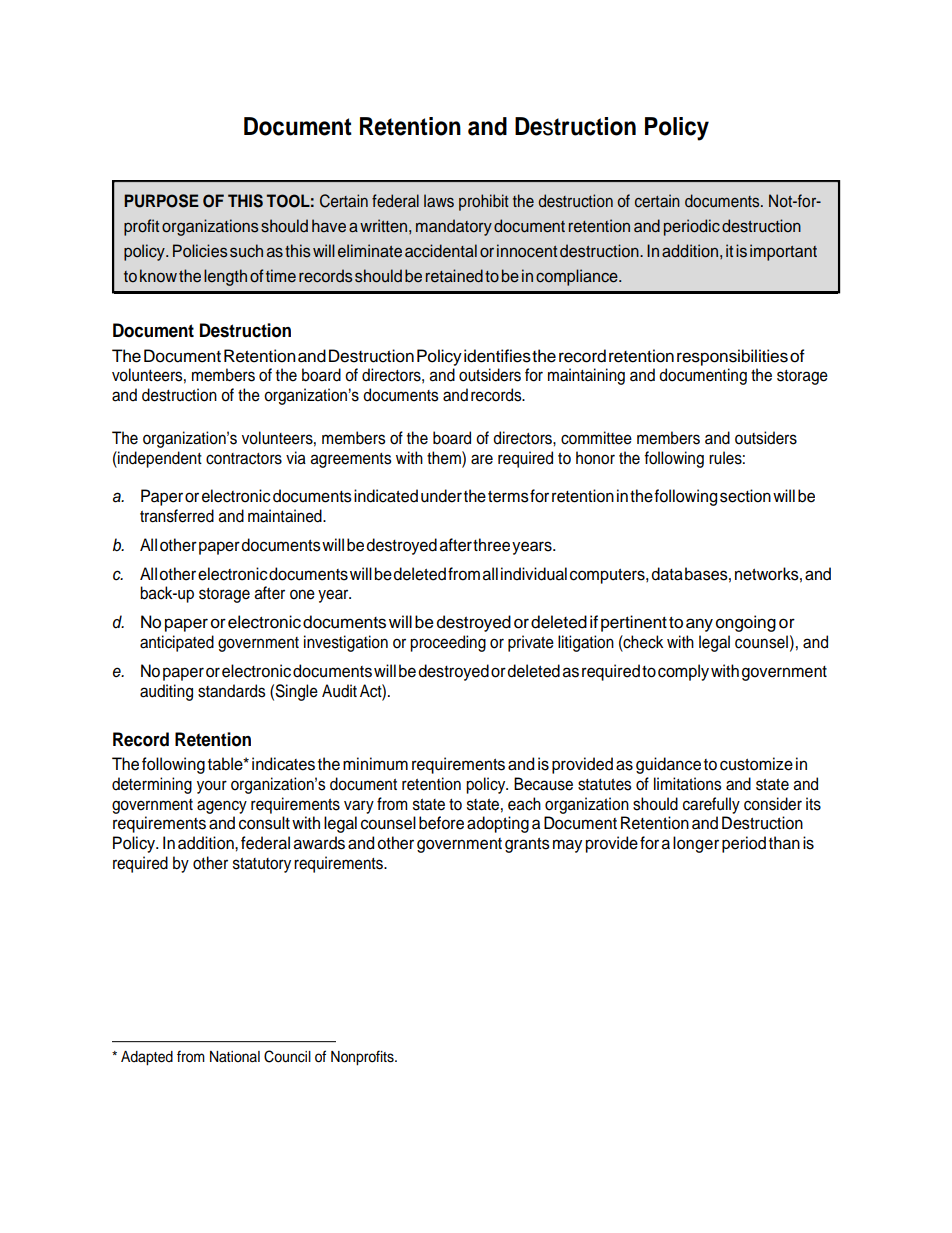 Image resolution: width=952 pixels, height=1233 pixels. Describe the element at coordinates (222, 807) in the document. I see `agency` at that location.
